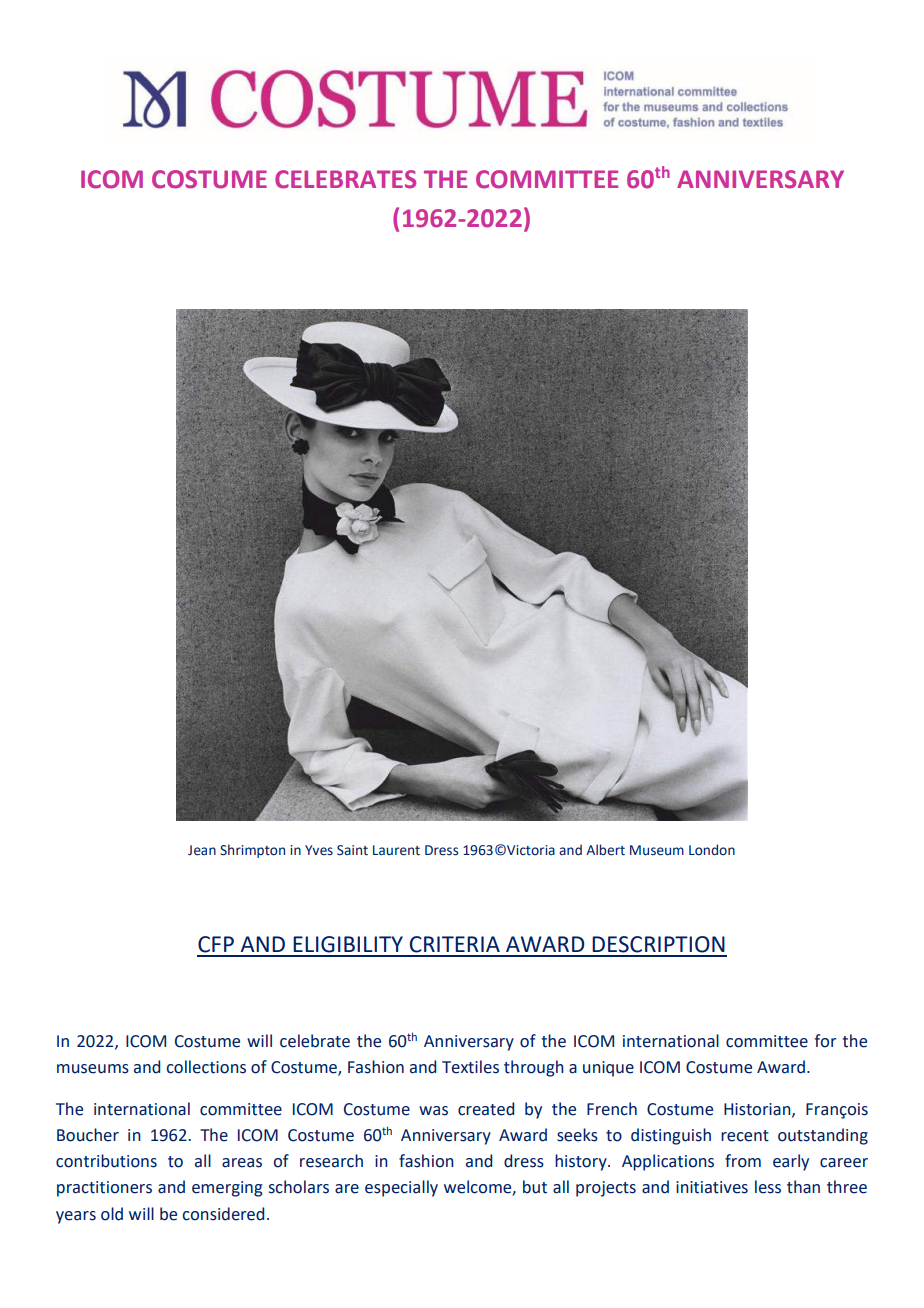 This screenshot has width=924, height=1308. I want to click on London, so click(712, 850).
